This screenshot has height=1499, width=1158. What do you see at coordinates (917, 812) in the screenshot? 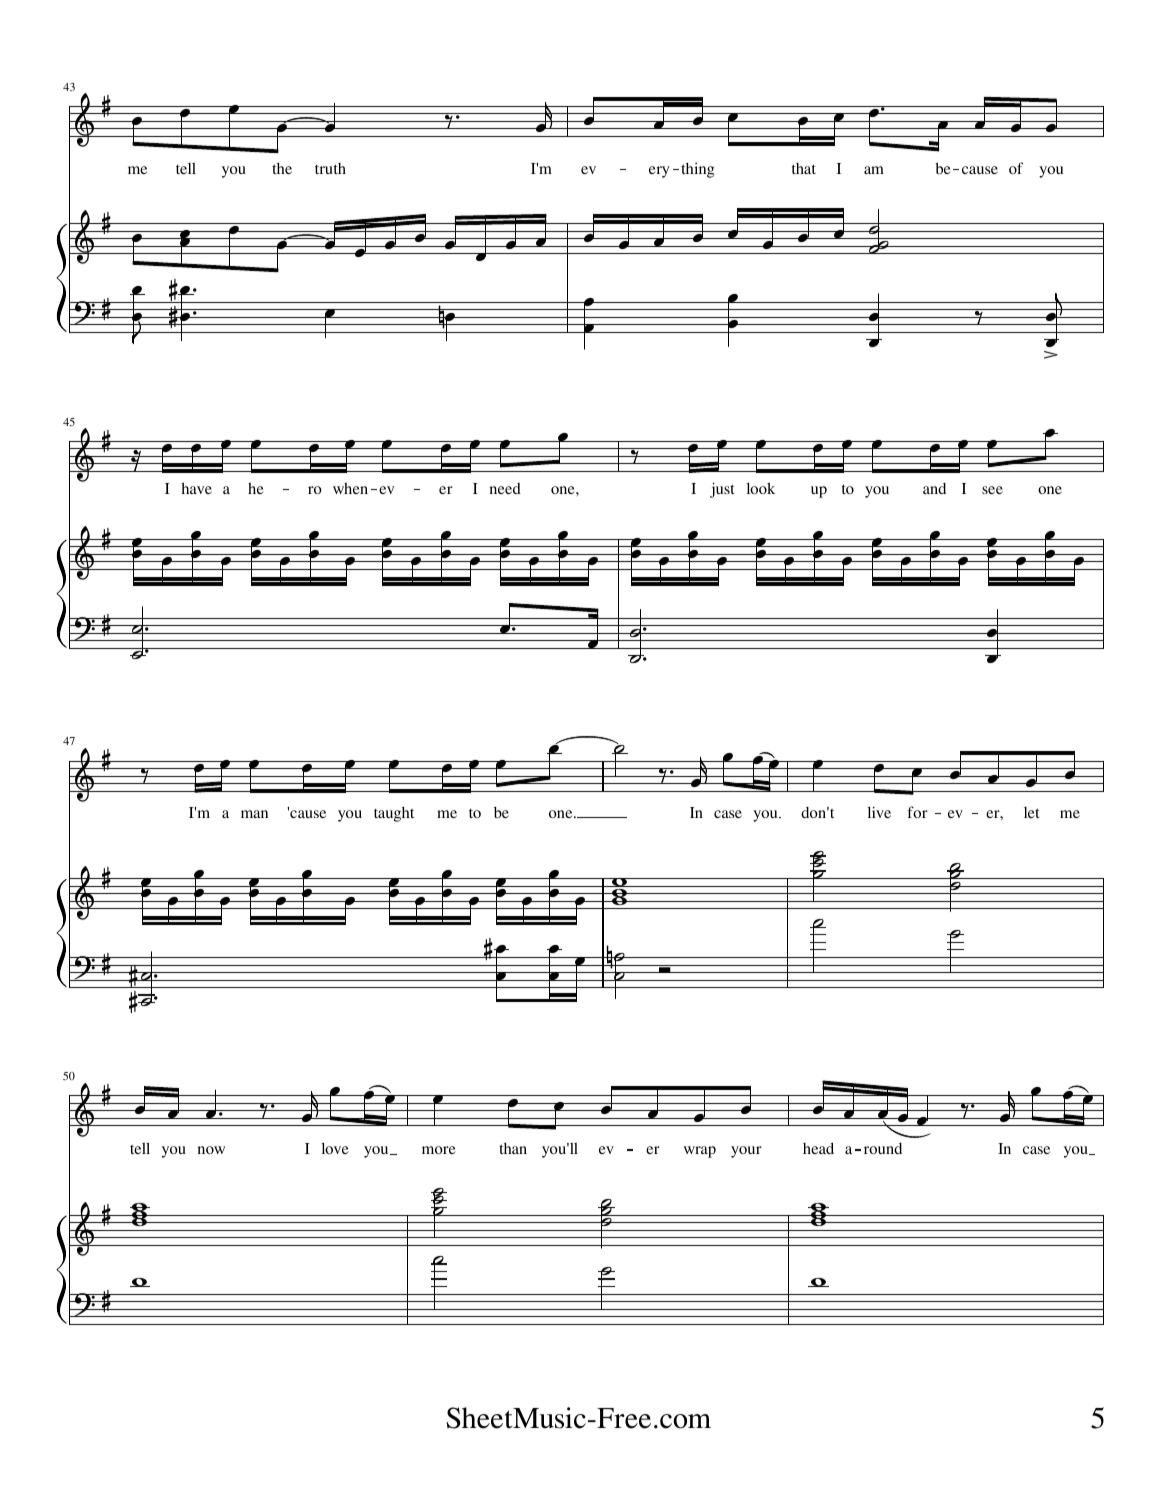
I see `for` at bounding box center [917, 812].
